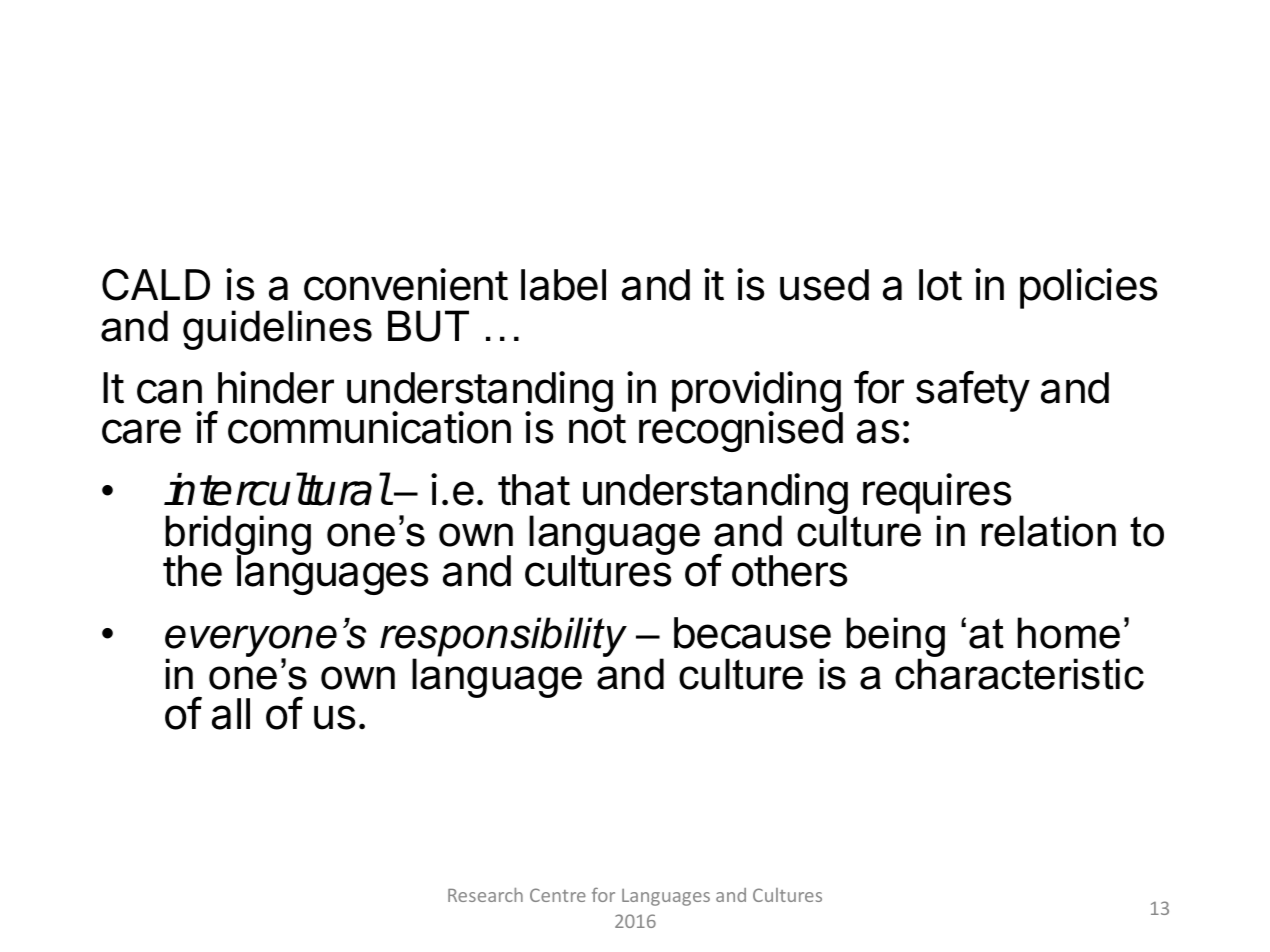 The width and height of the image is (1270, 952). Describe the element at coordinates (485, 895) in the image. I see `Research` at that location.
